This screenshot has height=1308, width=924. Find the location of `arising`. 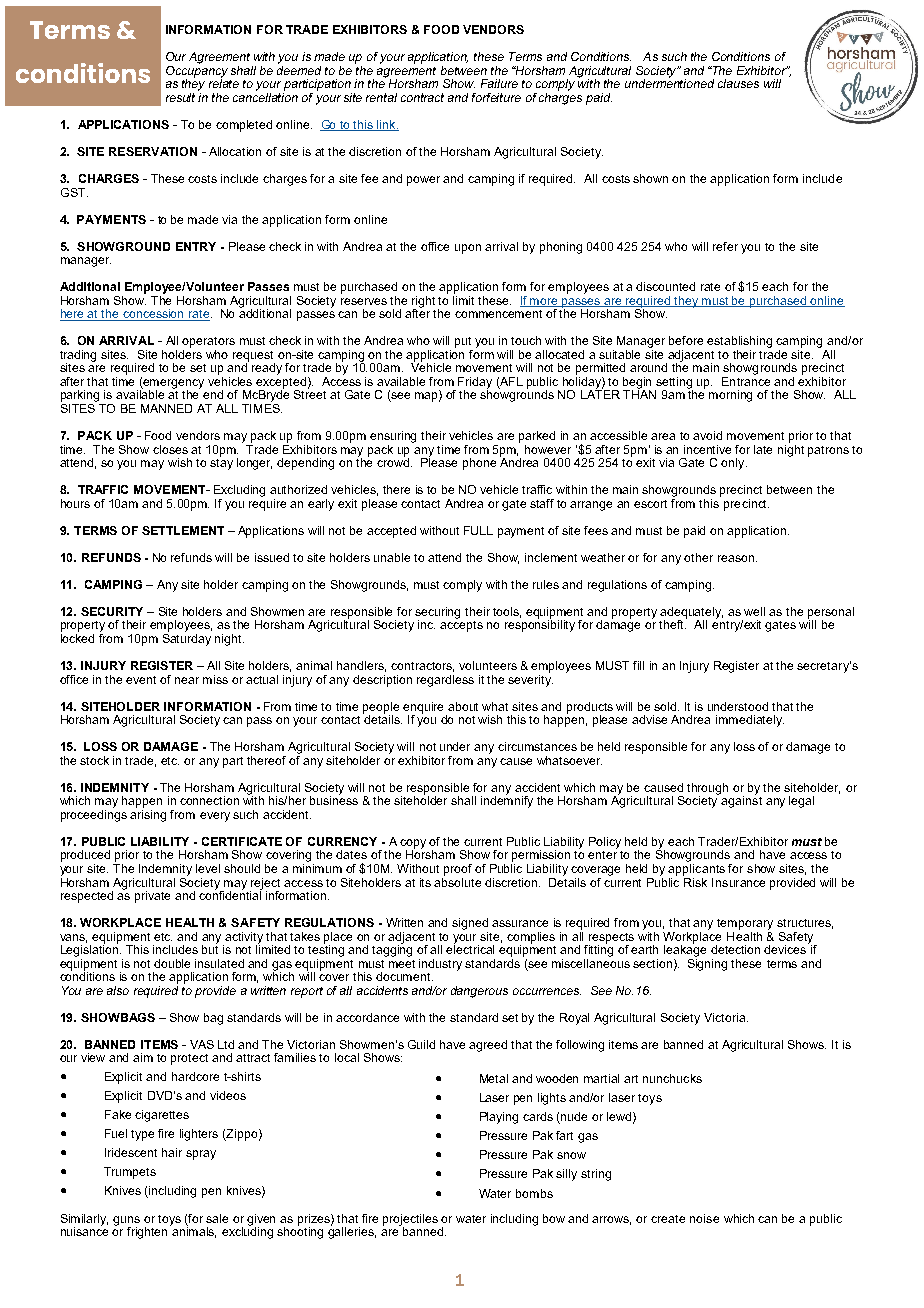

arising is located at coordinates (148, 814).
